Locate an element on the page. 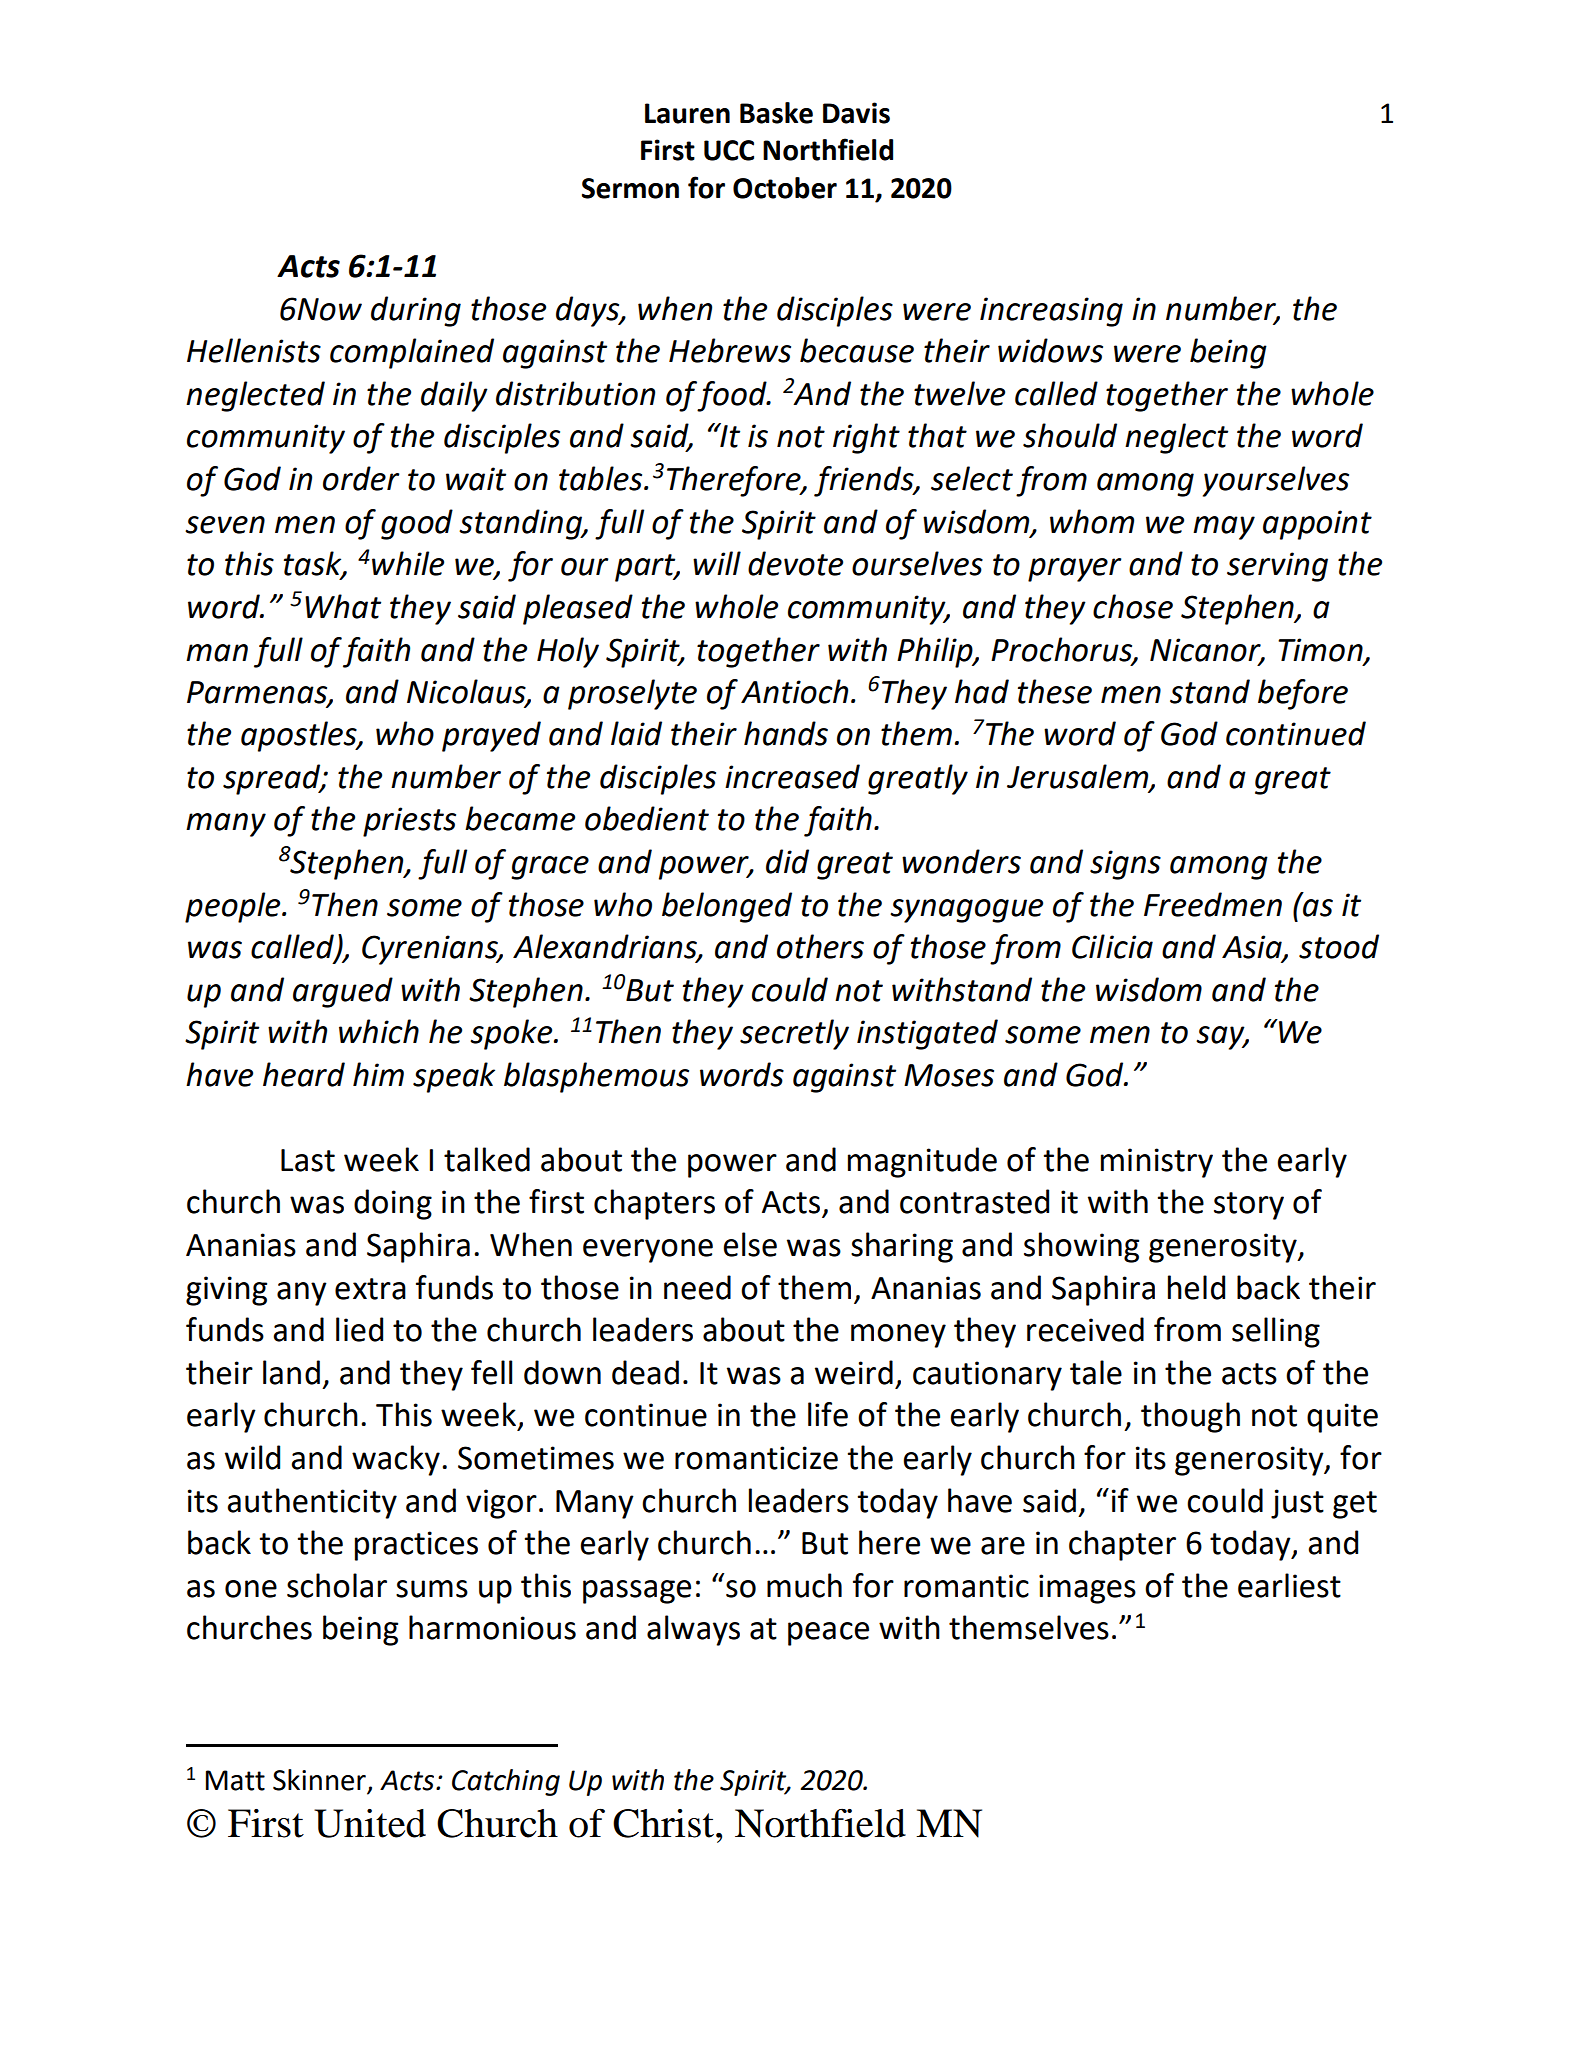  during is located at coordinates (416, 311).
